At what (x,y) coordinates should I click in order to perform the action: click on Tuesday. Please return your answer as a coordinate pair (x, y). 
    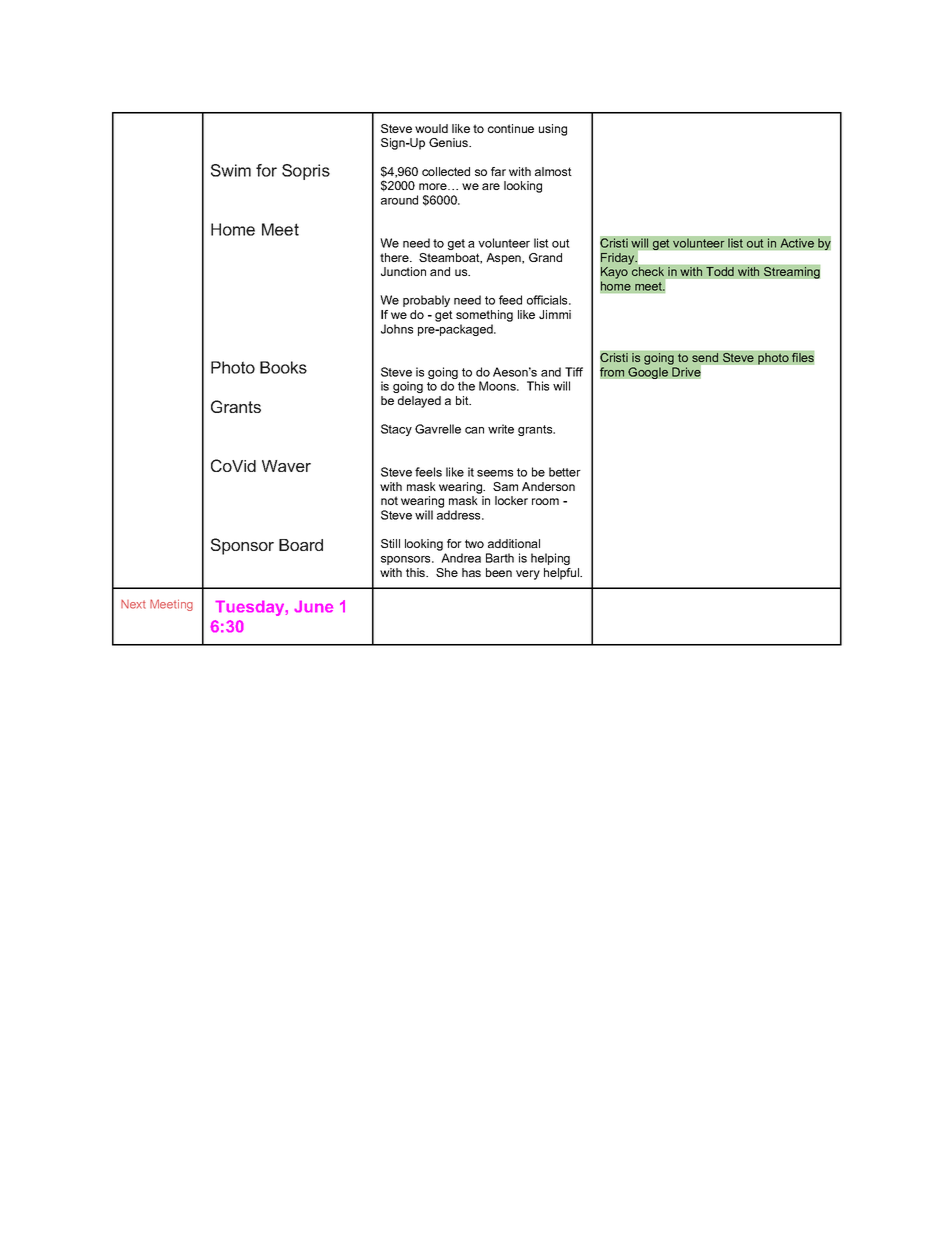
    Looking at the image, I should click on (251, 608).
